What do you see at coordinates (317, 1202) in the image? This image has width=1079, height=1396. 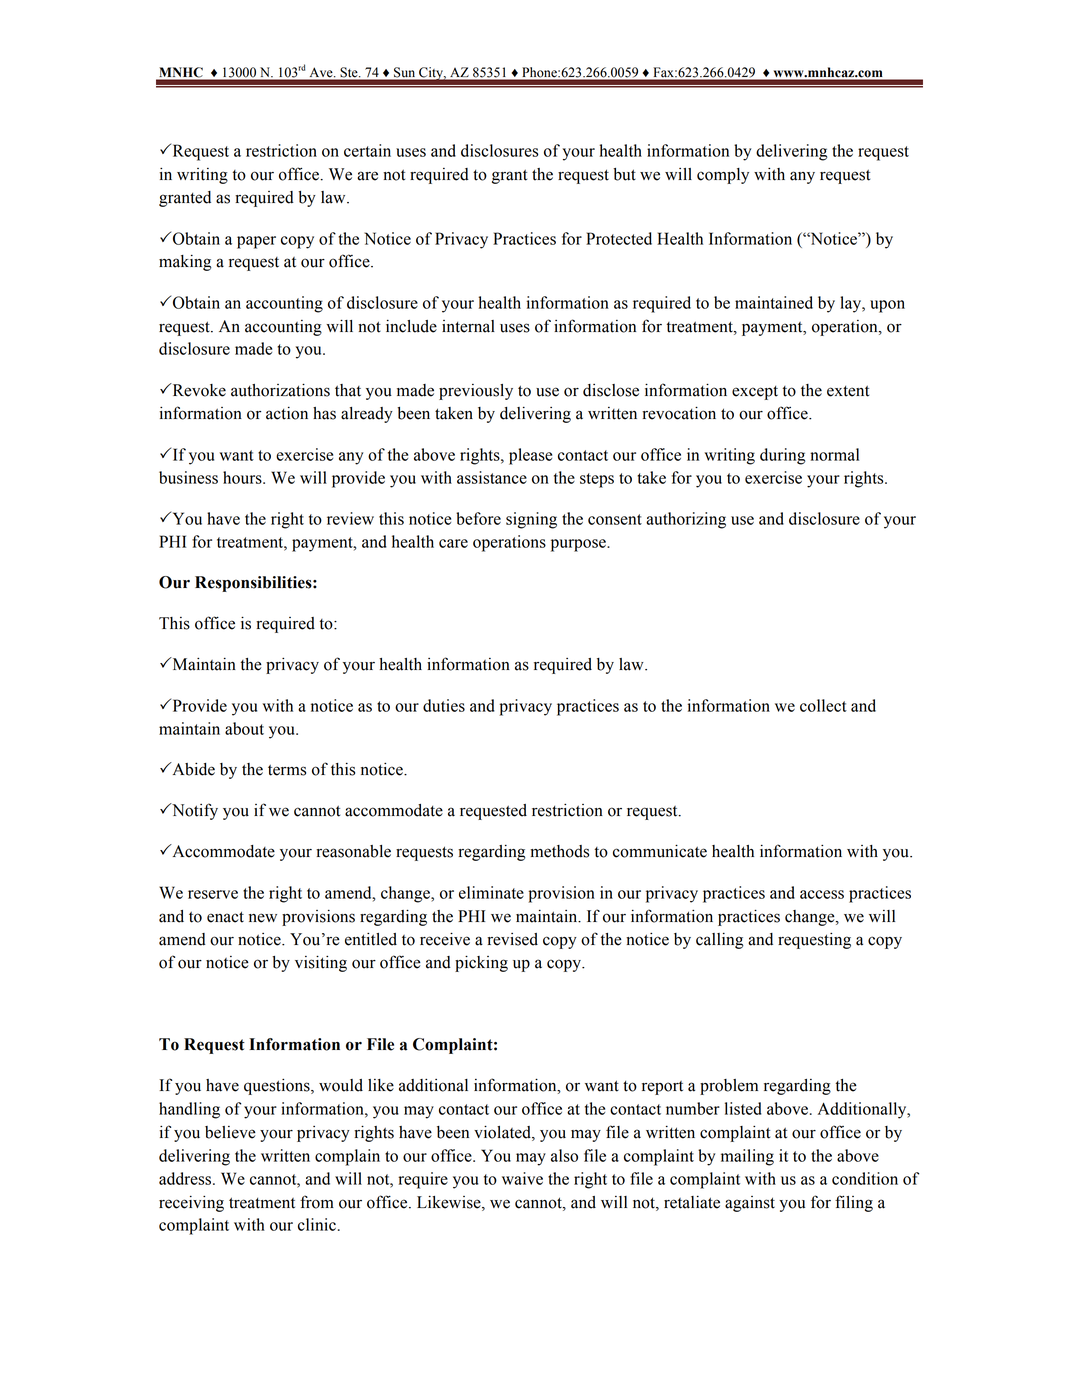 I see `from` at bounding box center [317, 1202].
